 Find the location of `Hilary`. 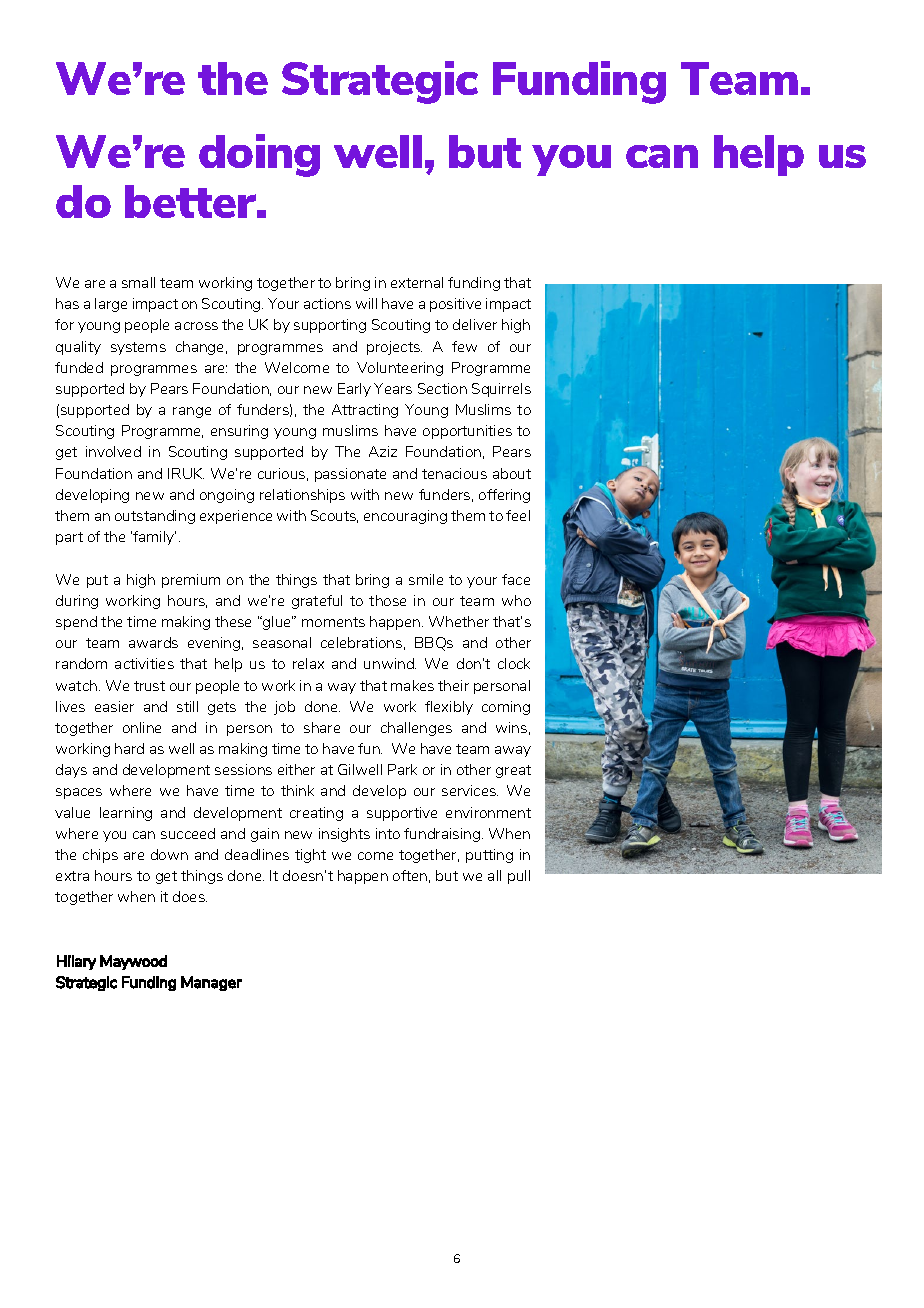

Hilary is located at coordinates (76, 962).
